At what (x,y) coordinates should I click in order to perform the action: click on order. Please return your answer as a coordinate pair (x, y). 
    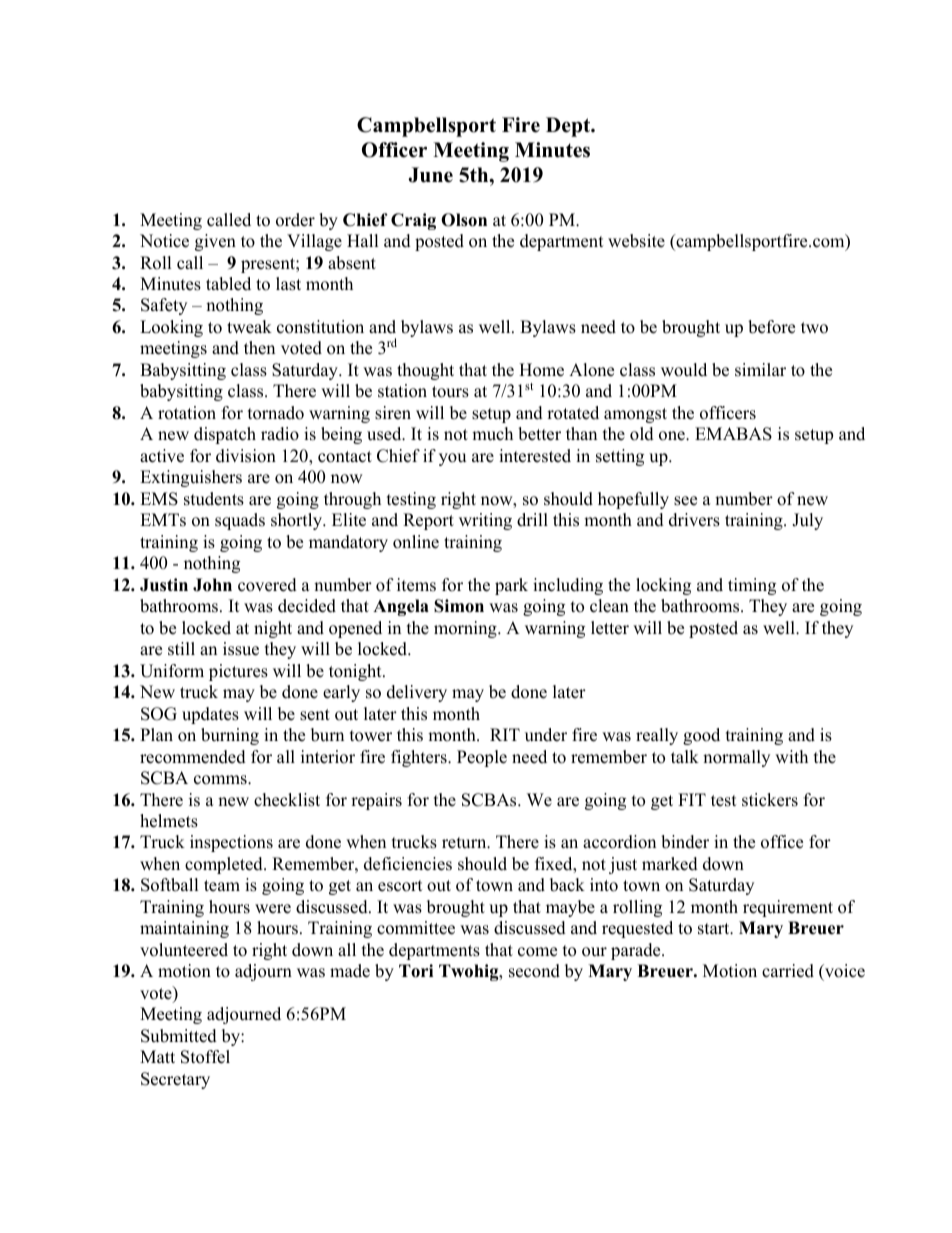
    Looking at the image, I should click on (295, 220).
